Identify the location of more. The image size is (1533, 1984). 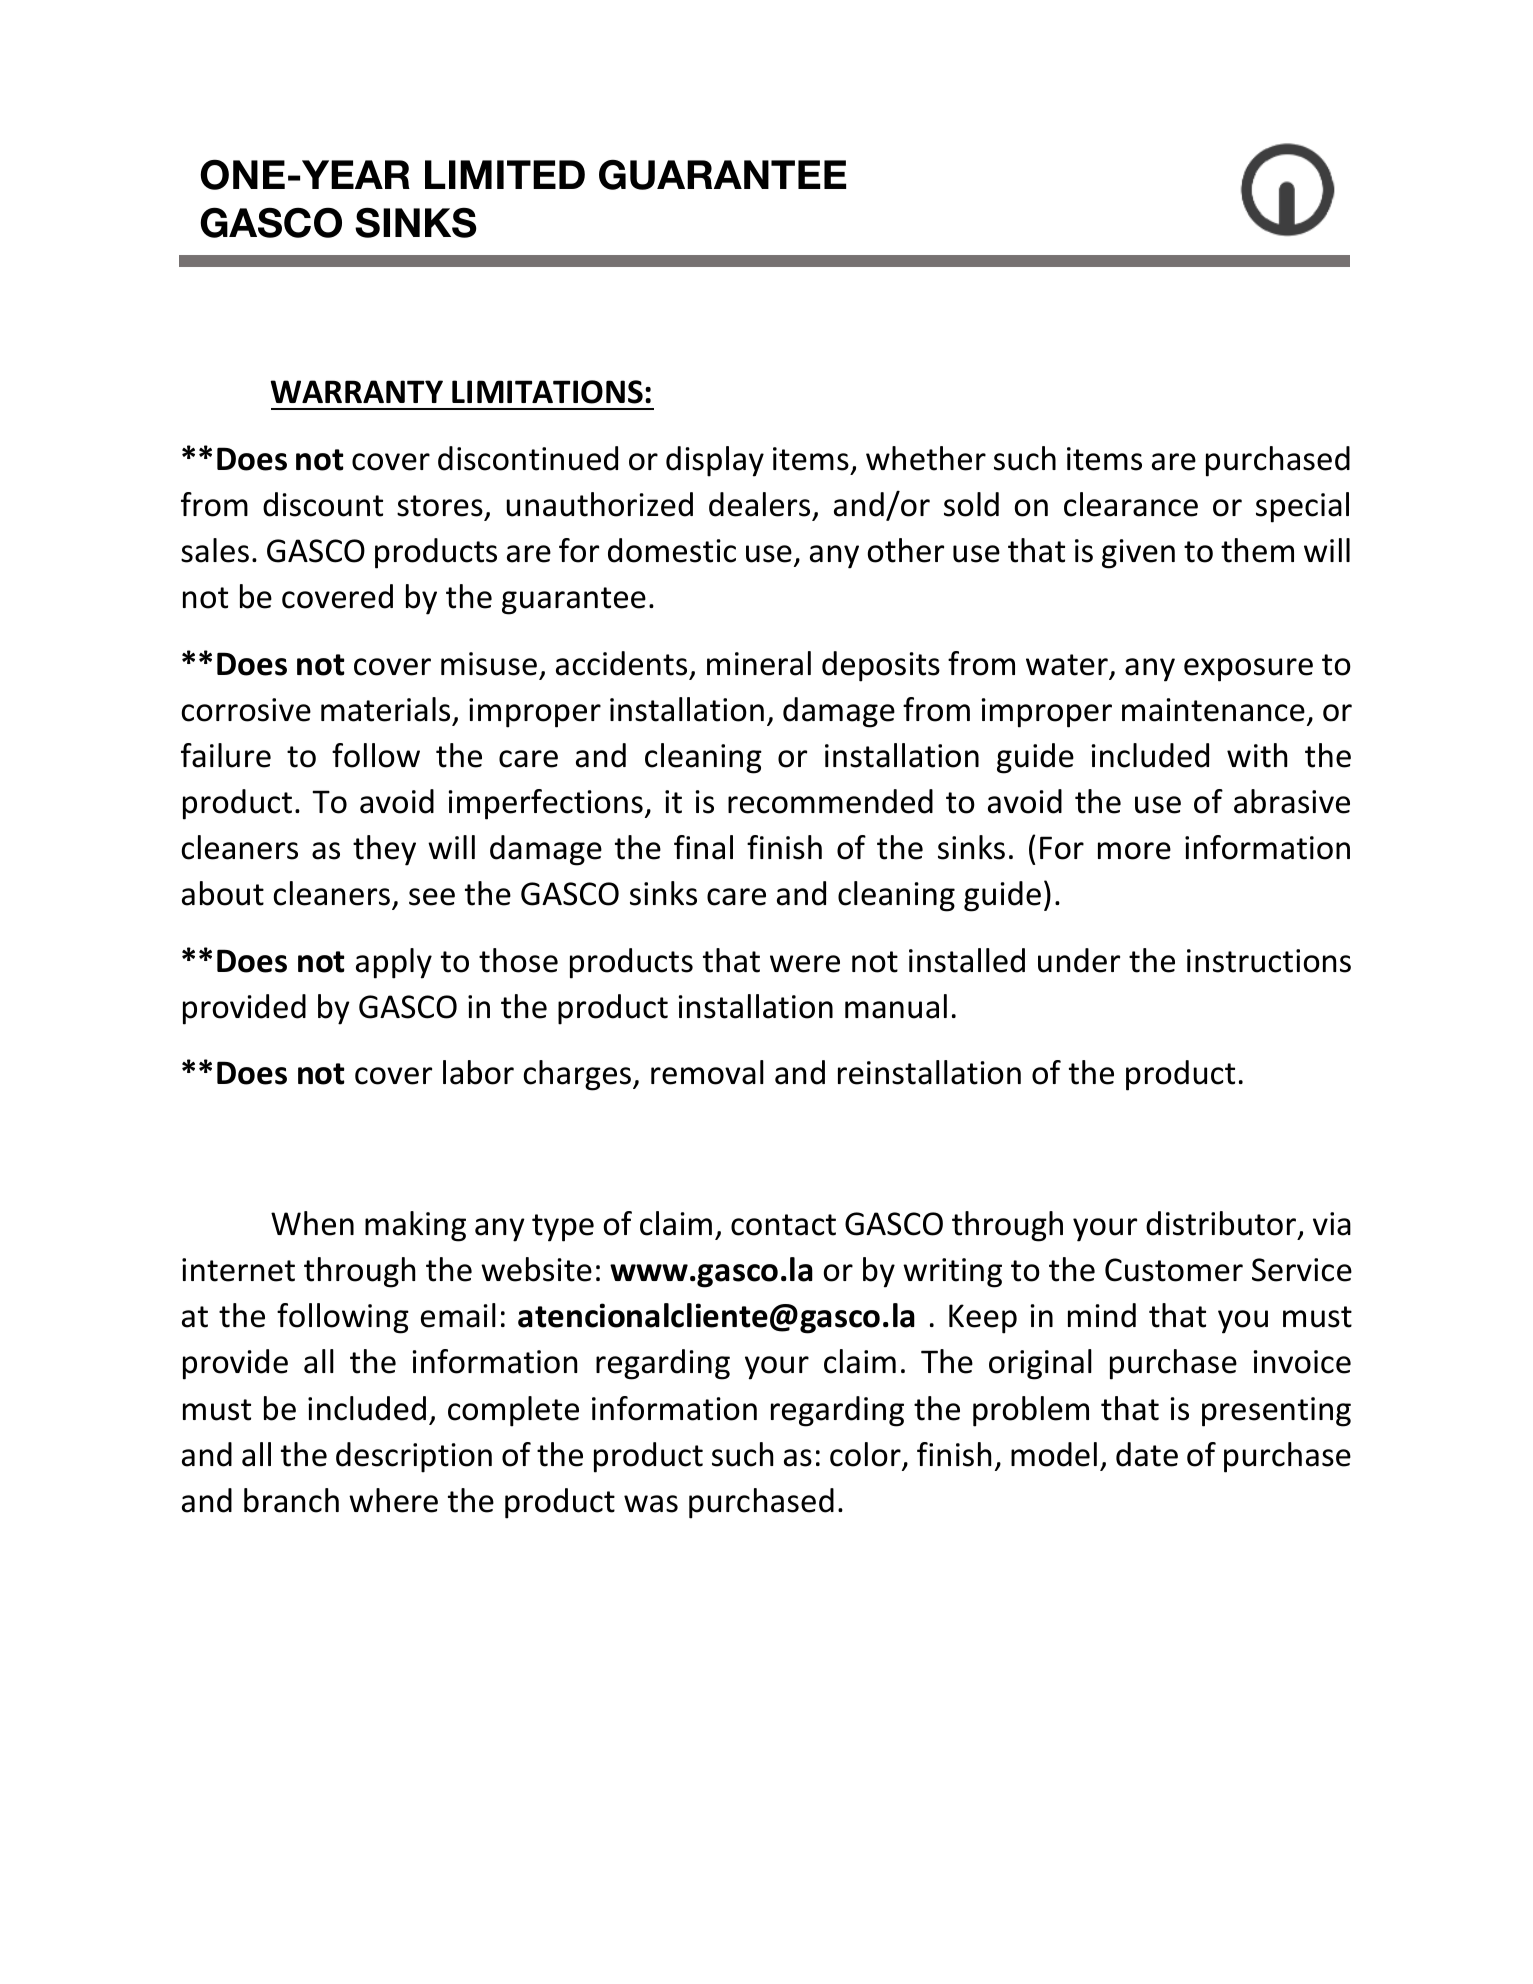
(1134, 851).
